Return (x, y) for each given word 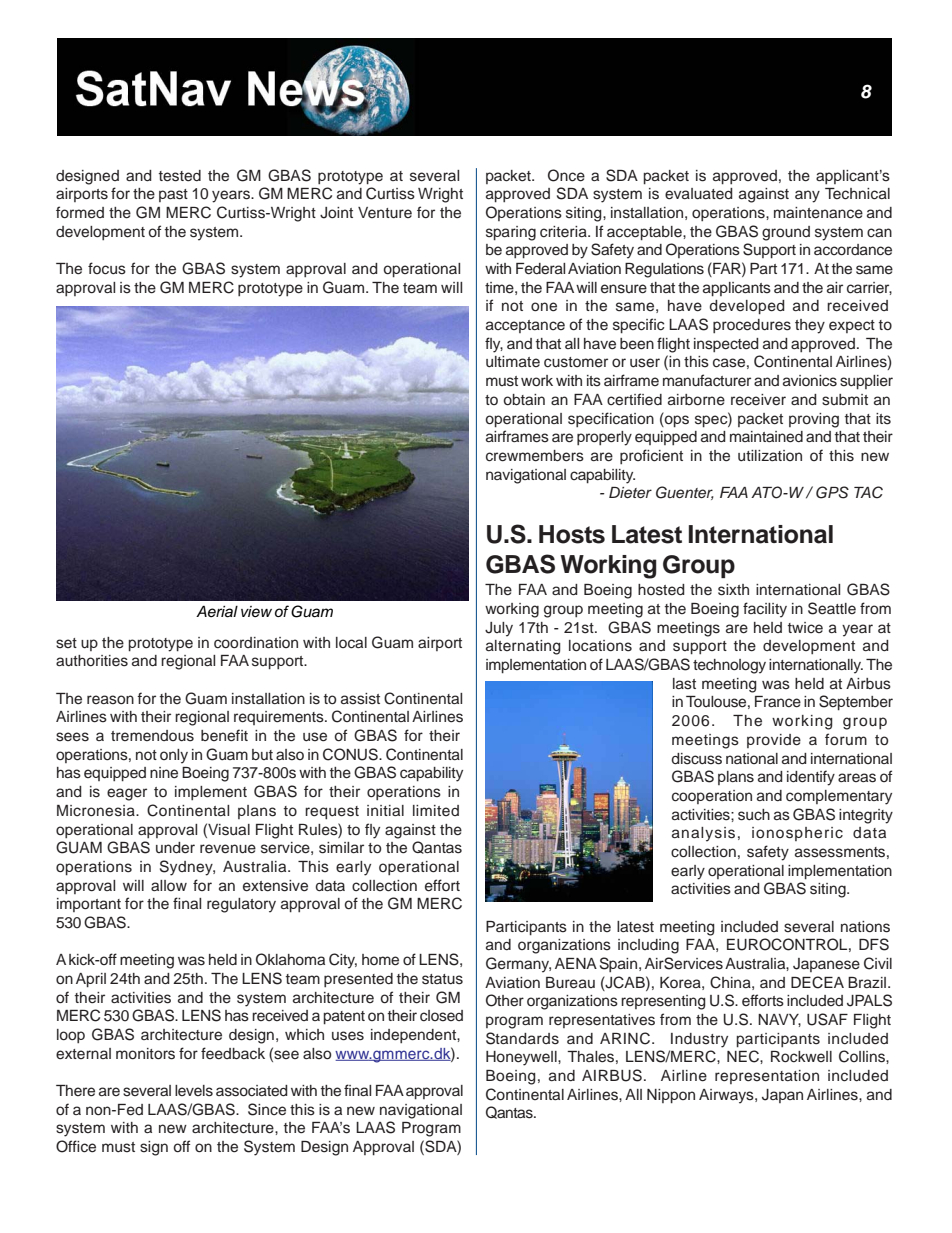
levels (194, 1091)
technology (729, 666)
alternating (523, 647)
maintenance (818, 213)
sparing (511, 233)
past (173, 195)
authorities (92, 661)
